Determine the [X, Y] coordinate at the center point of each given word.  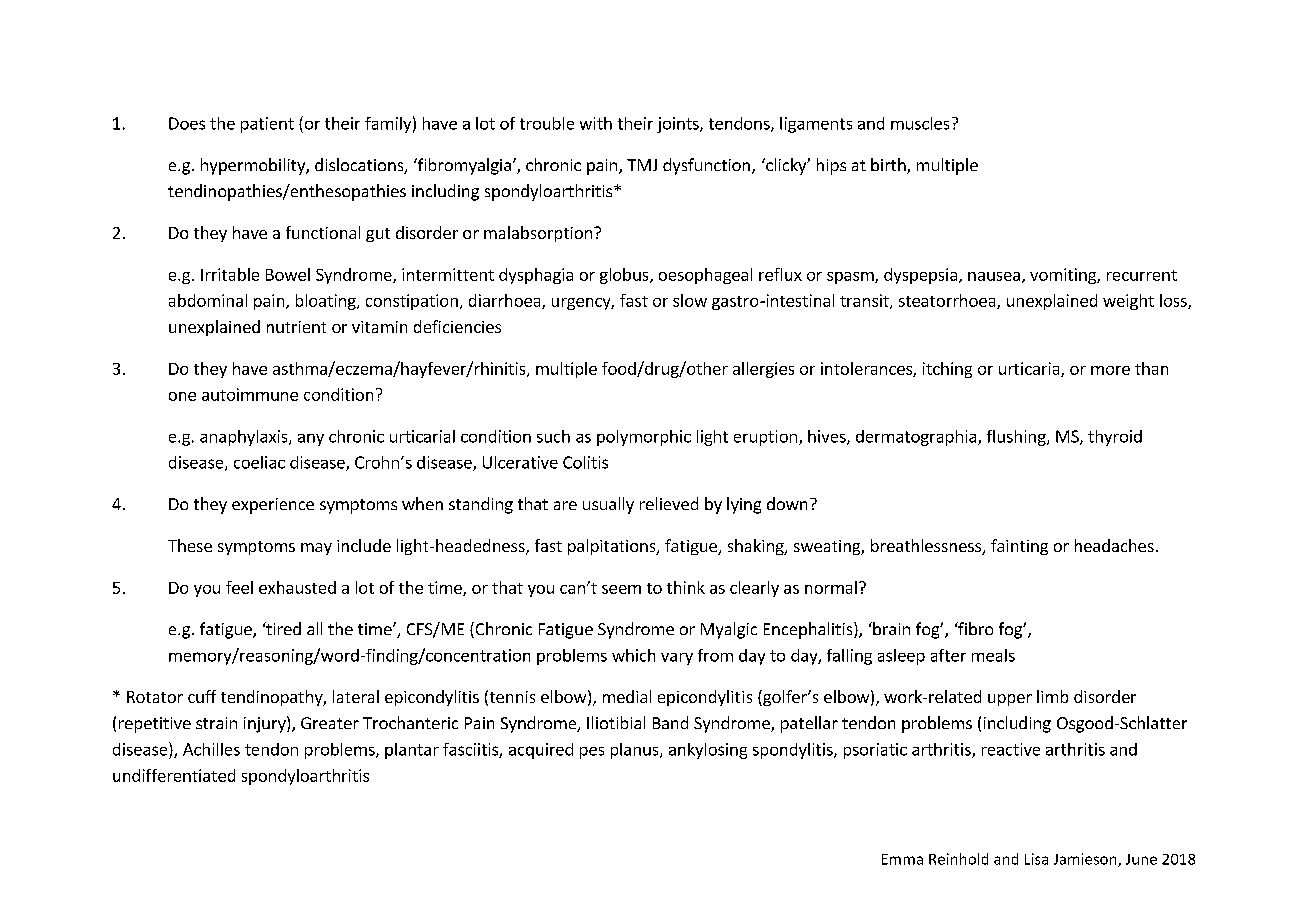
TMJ [642, 165]
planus [636, 751]
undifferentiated [174, 775]
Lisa [1036, 859]
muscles [920, 123]
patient [267, 125]
